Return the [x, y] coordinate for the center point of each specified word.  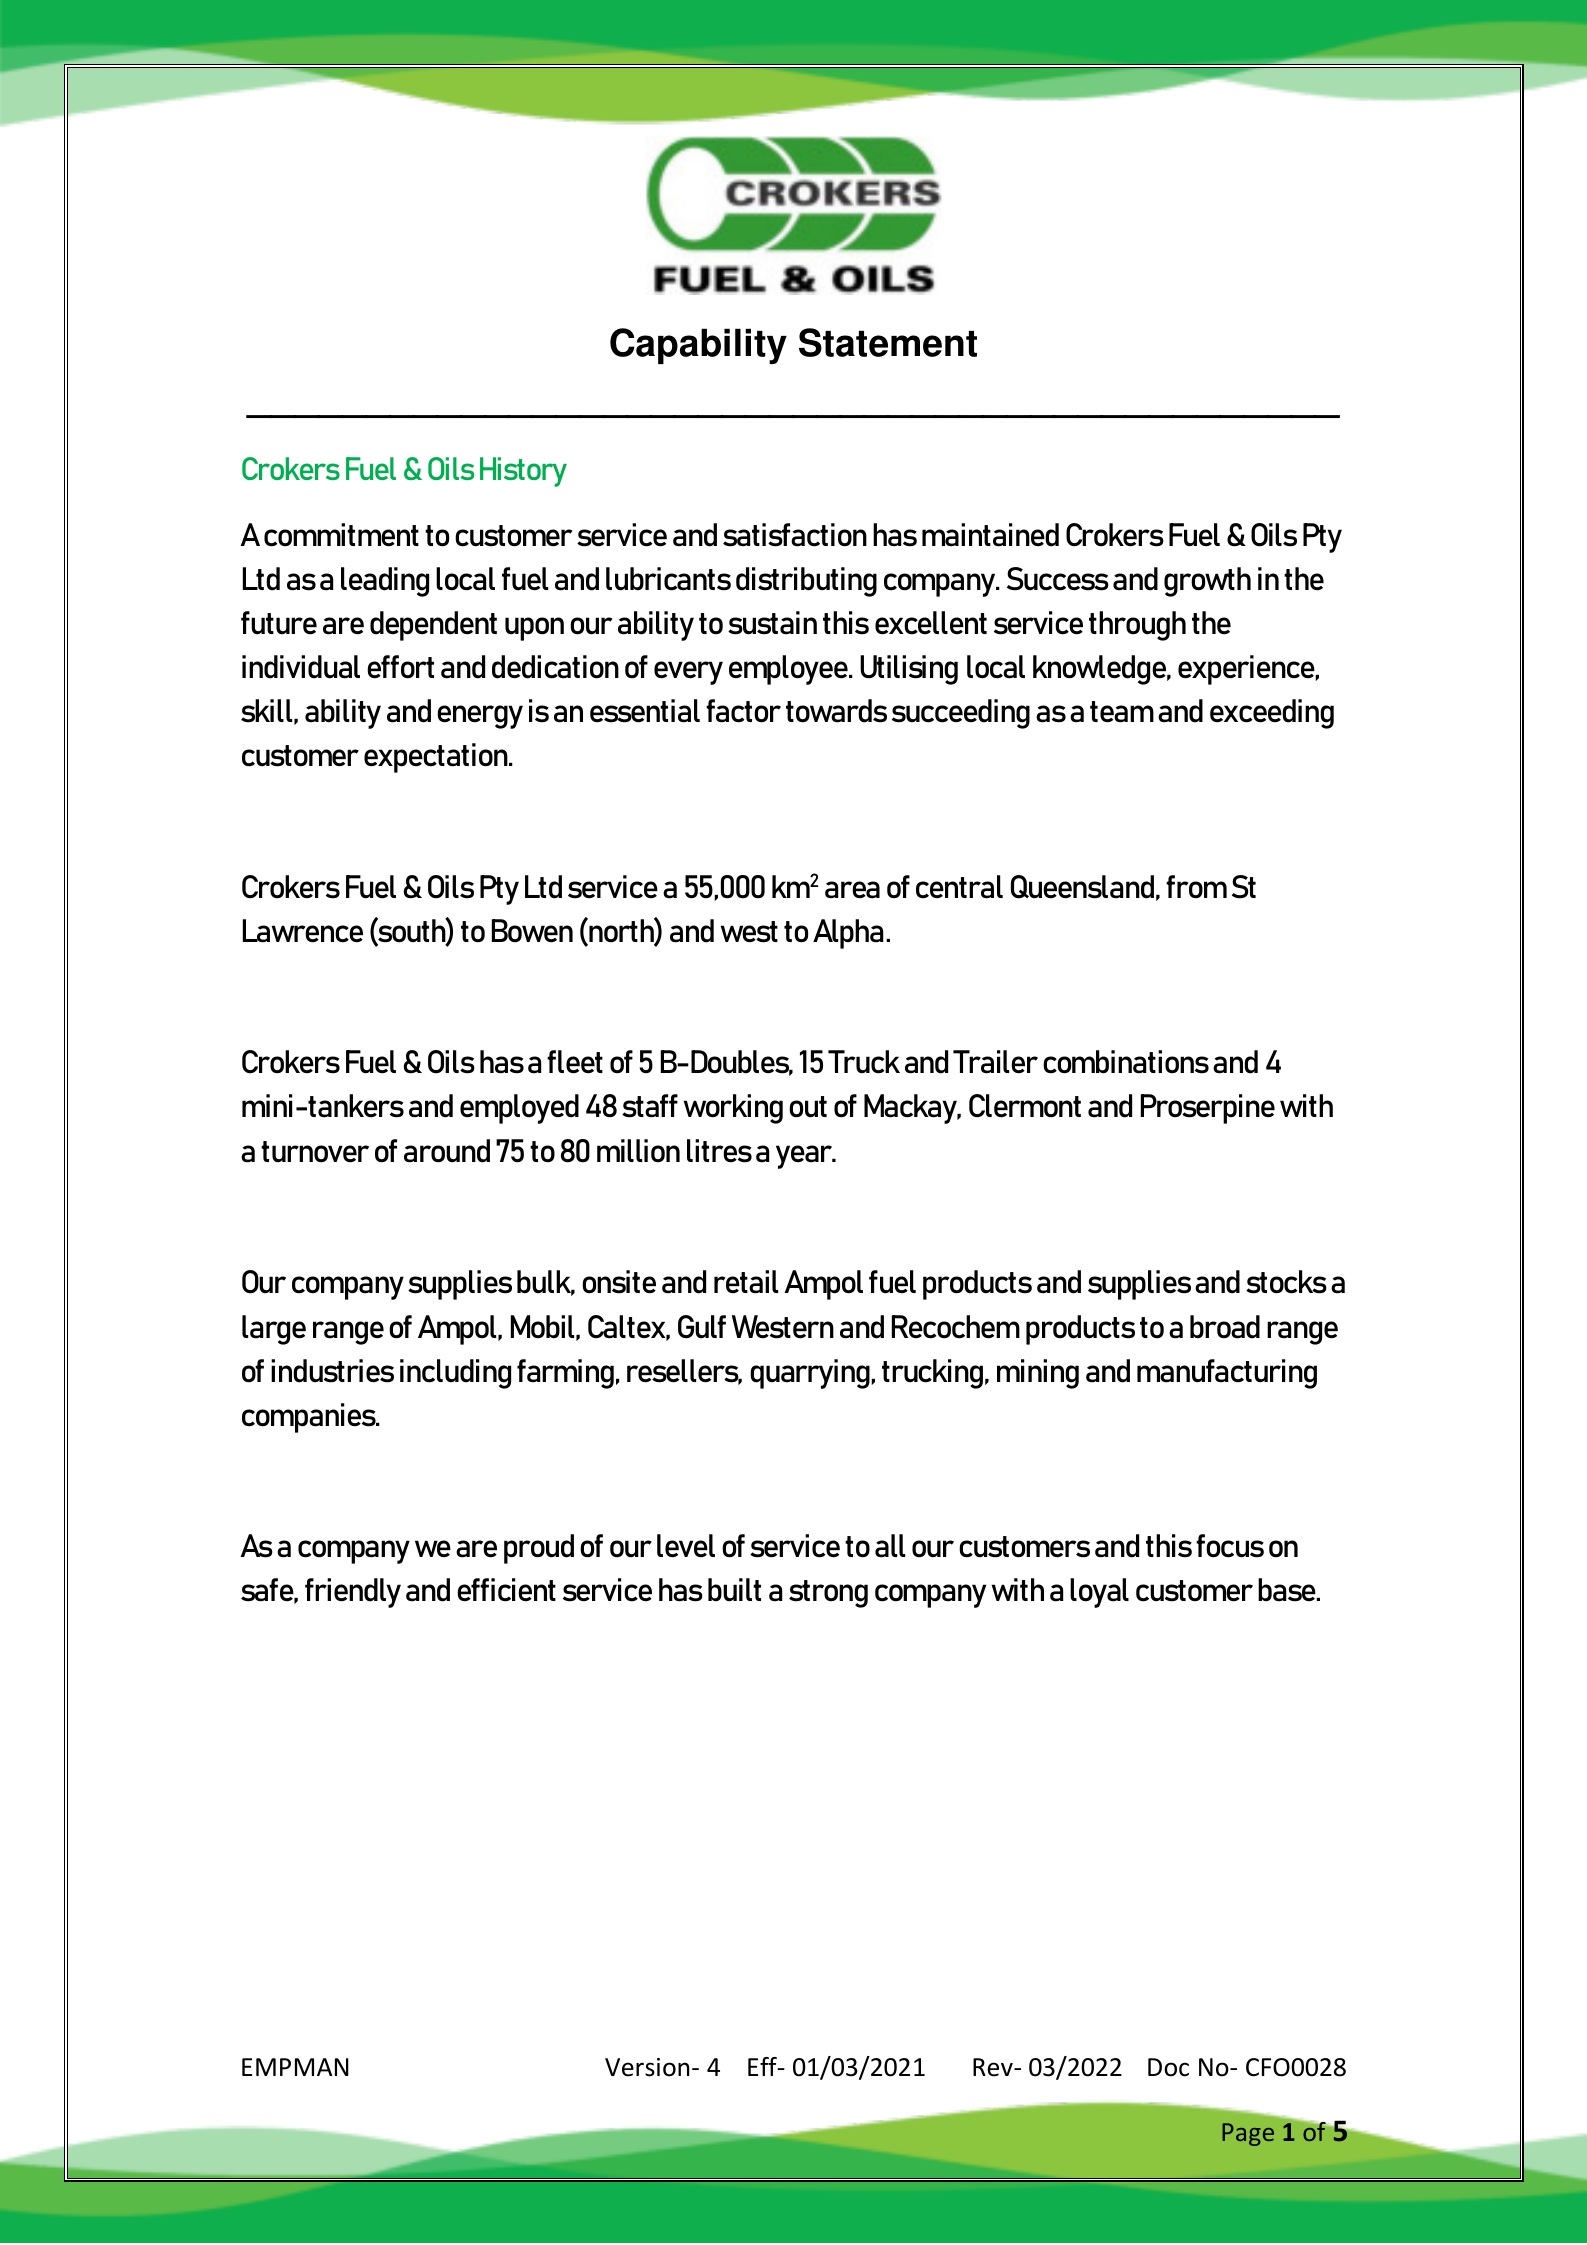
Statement [888, 342]
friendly [353, 1593]
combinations [1126, 1062]
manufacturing [1227, 1374]
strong [828, 1594]
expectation [437, 758]
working [733, 1109]
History [523, 472]
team [1122, 712]
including [455, 1374]
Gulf [702, 1327]
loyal [1099, 1593]
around [447, 1151]
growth [1207, 582]
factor [743, 711]
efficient [506, 1590]
